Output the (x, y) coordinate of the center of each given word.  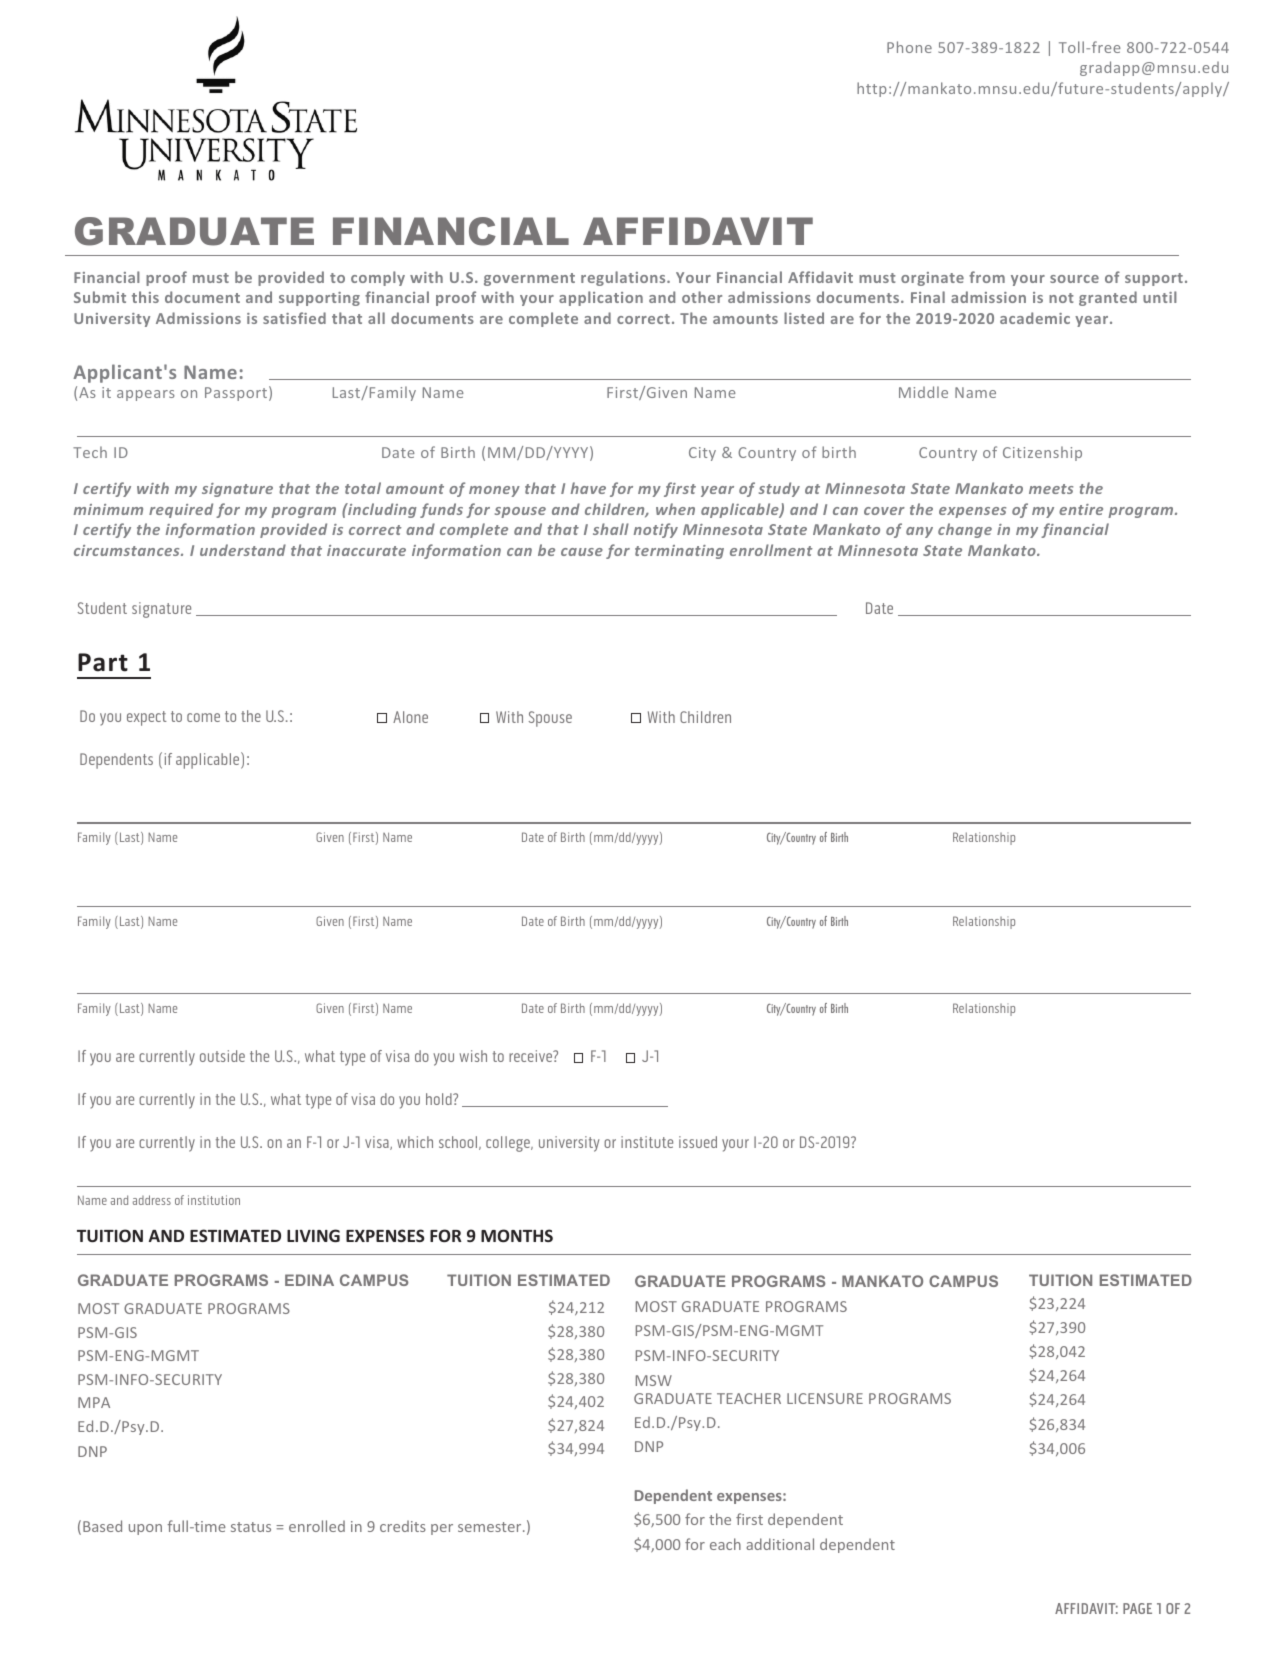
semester (491, 1527)
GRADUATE (194, 231)
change (965, 530)
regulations (624, 278)
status (251, 1527)
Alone (410, 717)
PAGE (1137, 1608)
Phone (909, 47)
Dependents (116, 761)
